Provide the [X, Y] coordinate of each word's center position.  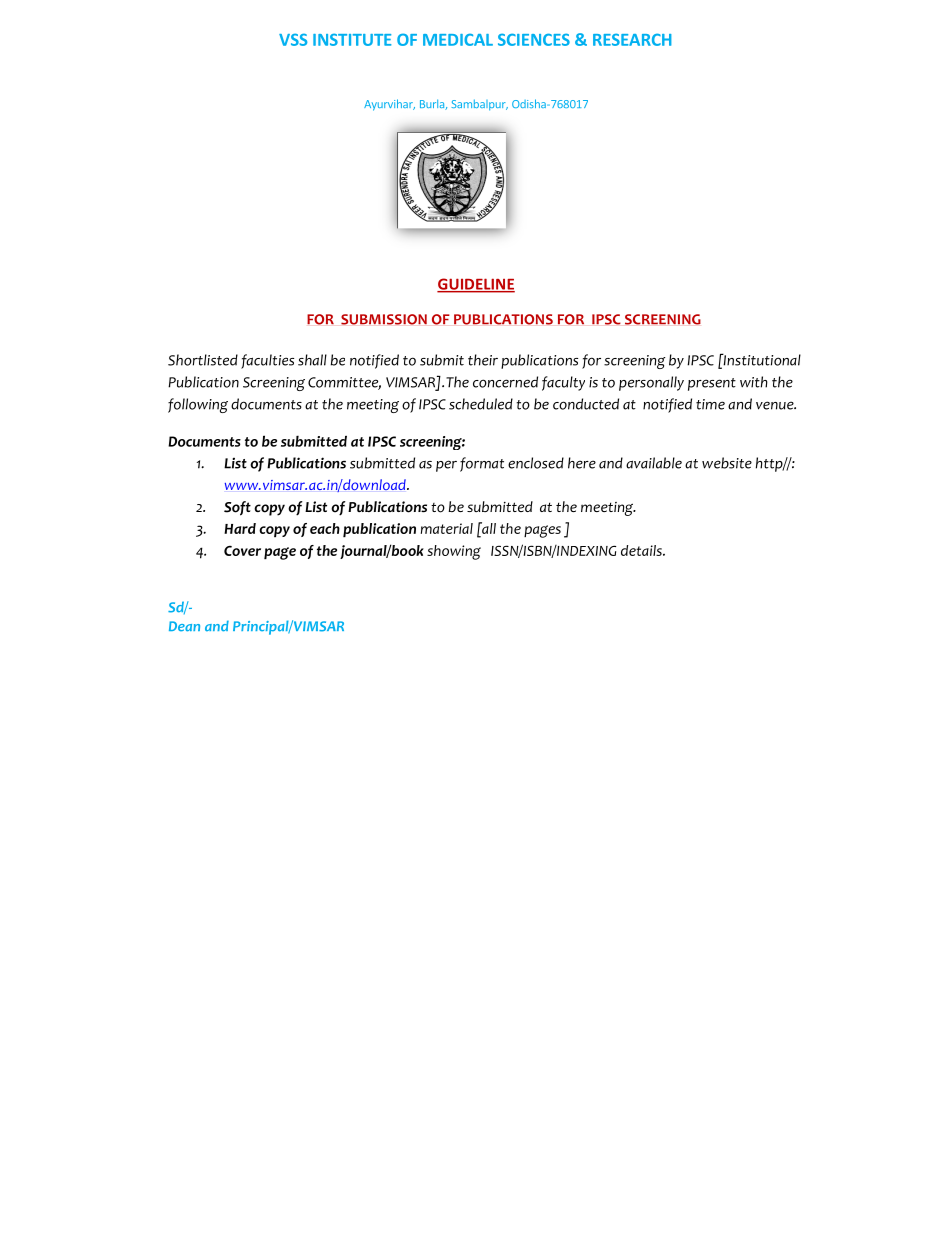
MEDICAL [458, 40]
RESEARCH [632, 39]
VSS [293, 39]
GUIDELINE [476, 285]
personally [651, 383]
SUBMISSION [384, 319]
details [642, 550]
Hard [240, 528]
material [447, 528]
